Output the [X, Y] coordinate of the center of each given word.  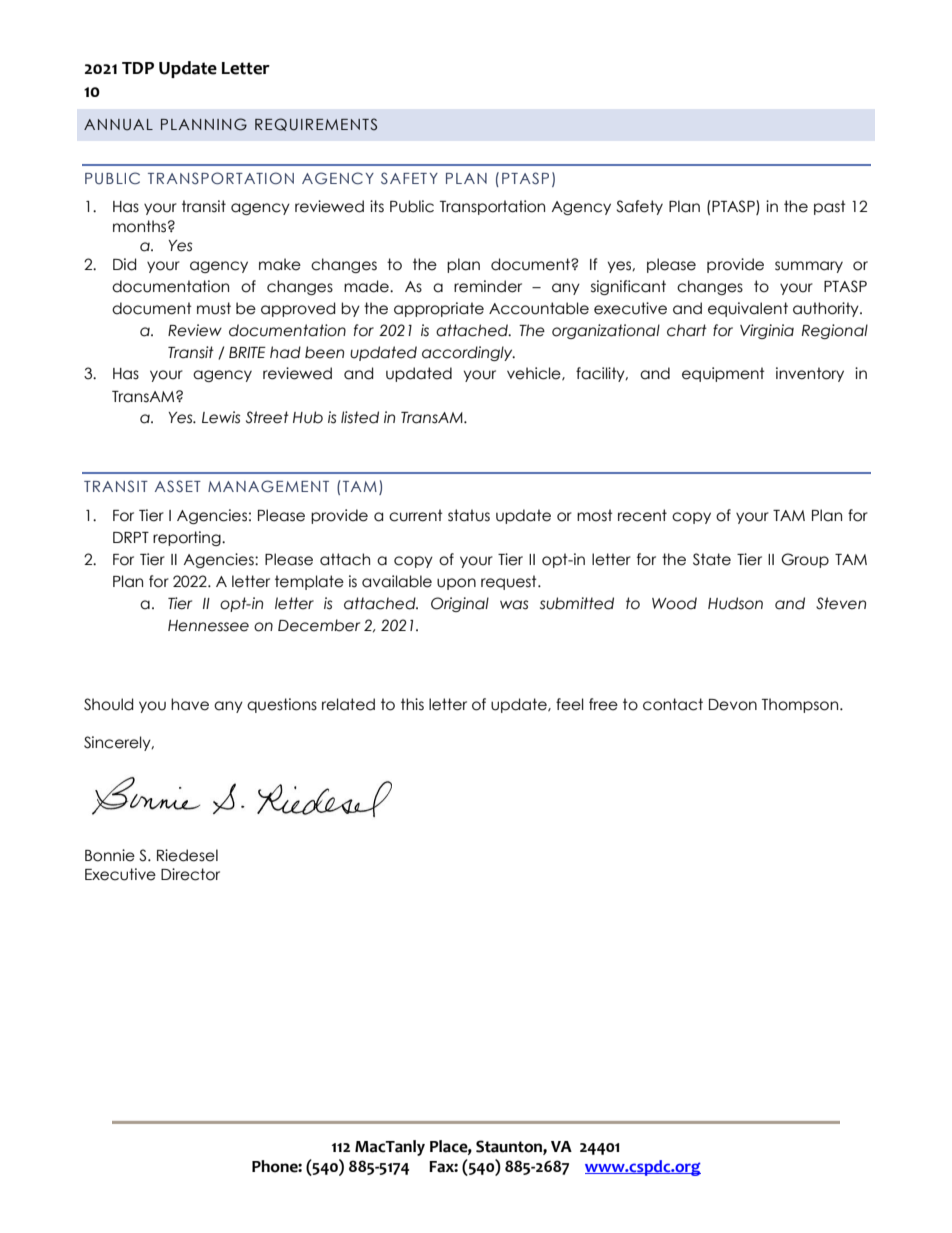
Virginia [767, 331]
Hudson [735, 603]
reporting [188, 538]
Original [460, 604]
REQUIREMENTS [316, 124]
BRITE [247, 352]
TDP [138, 68]
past [830, 207]
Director [190, 874]
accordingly [468, 353]
